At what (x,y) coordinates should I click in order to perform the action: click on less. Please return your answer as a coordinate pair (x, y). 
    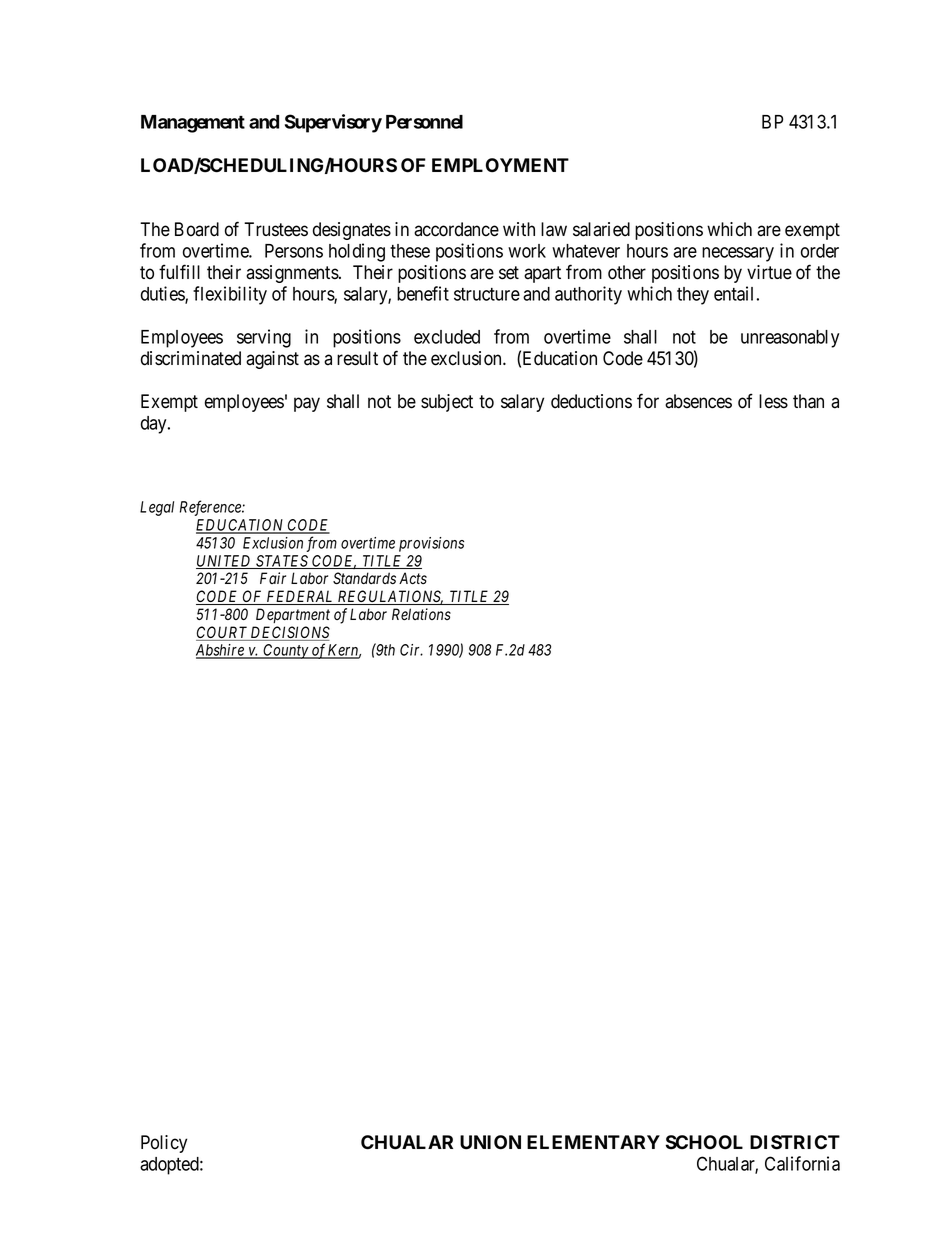
    Looking at the image, I should click on (773, 401).
